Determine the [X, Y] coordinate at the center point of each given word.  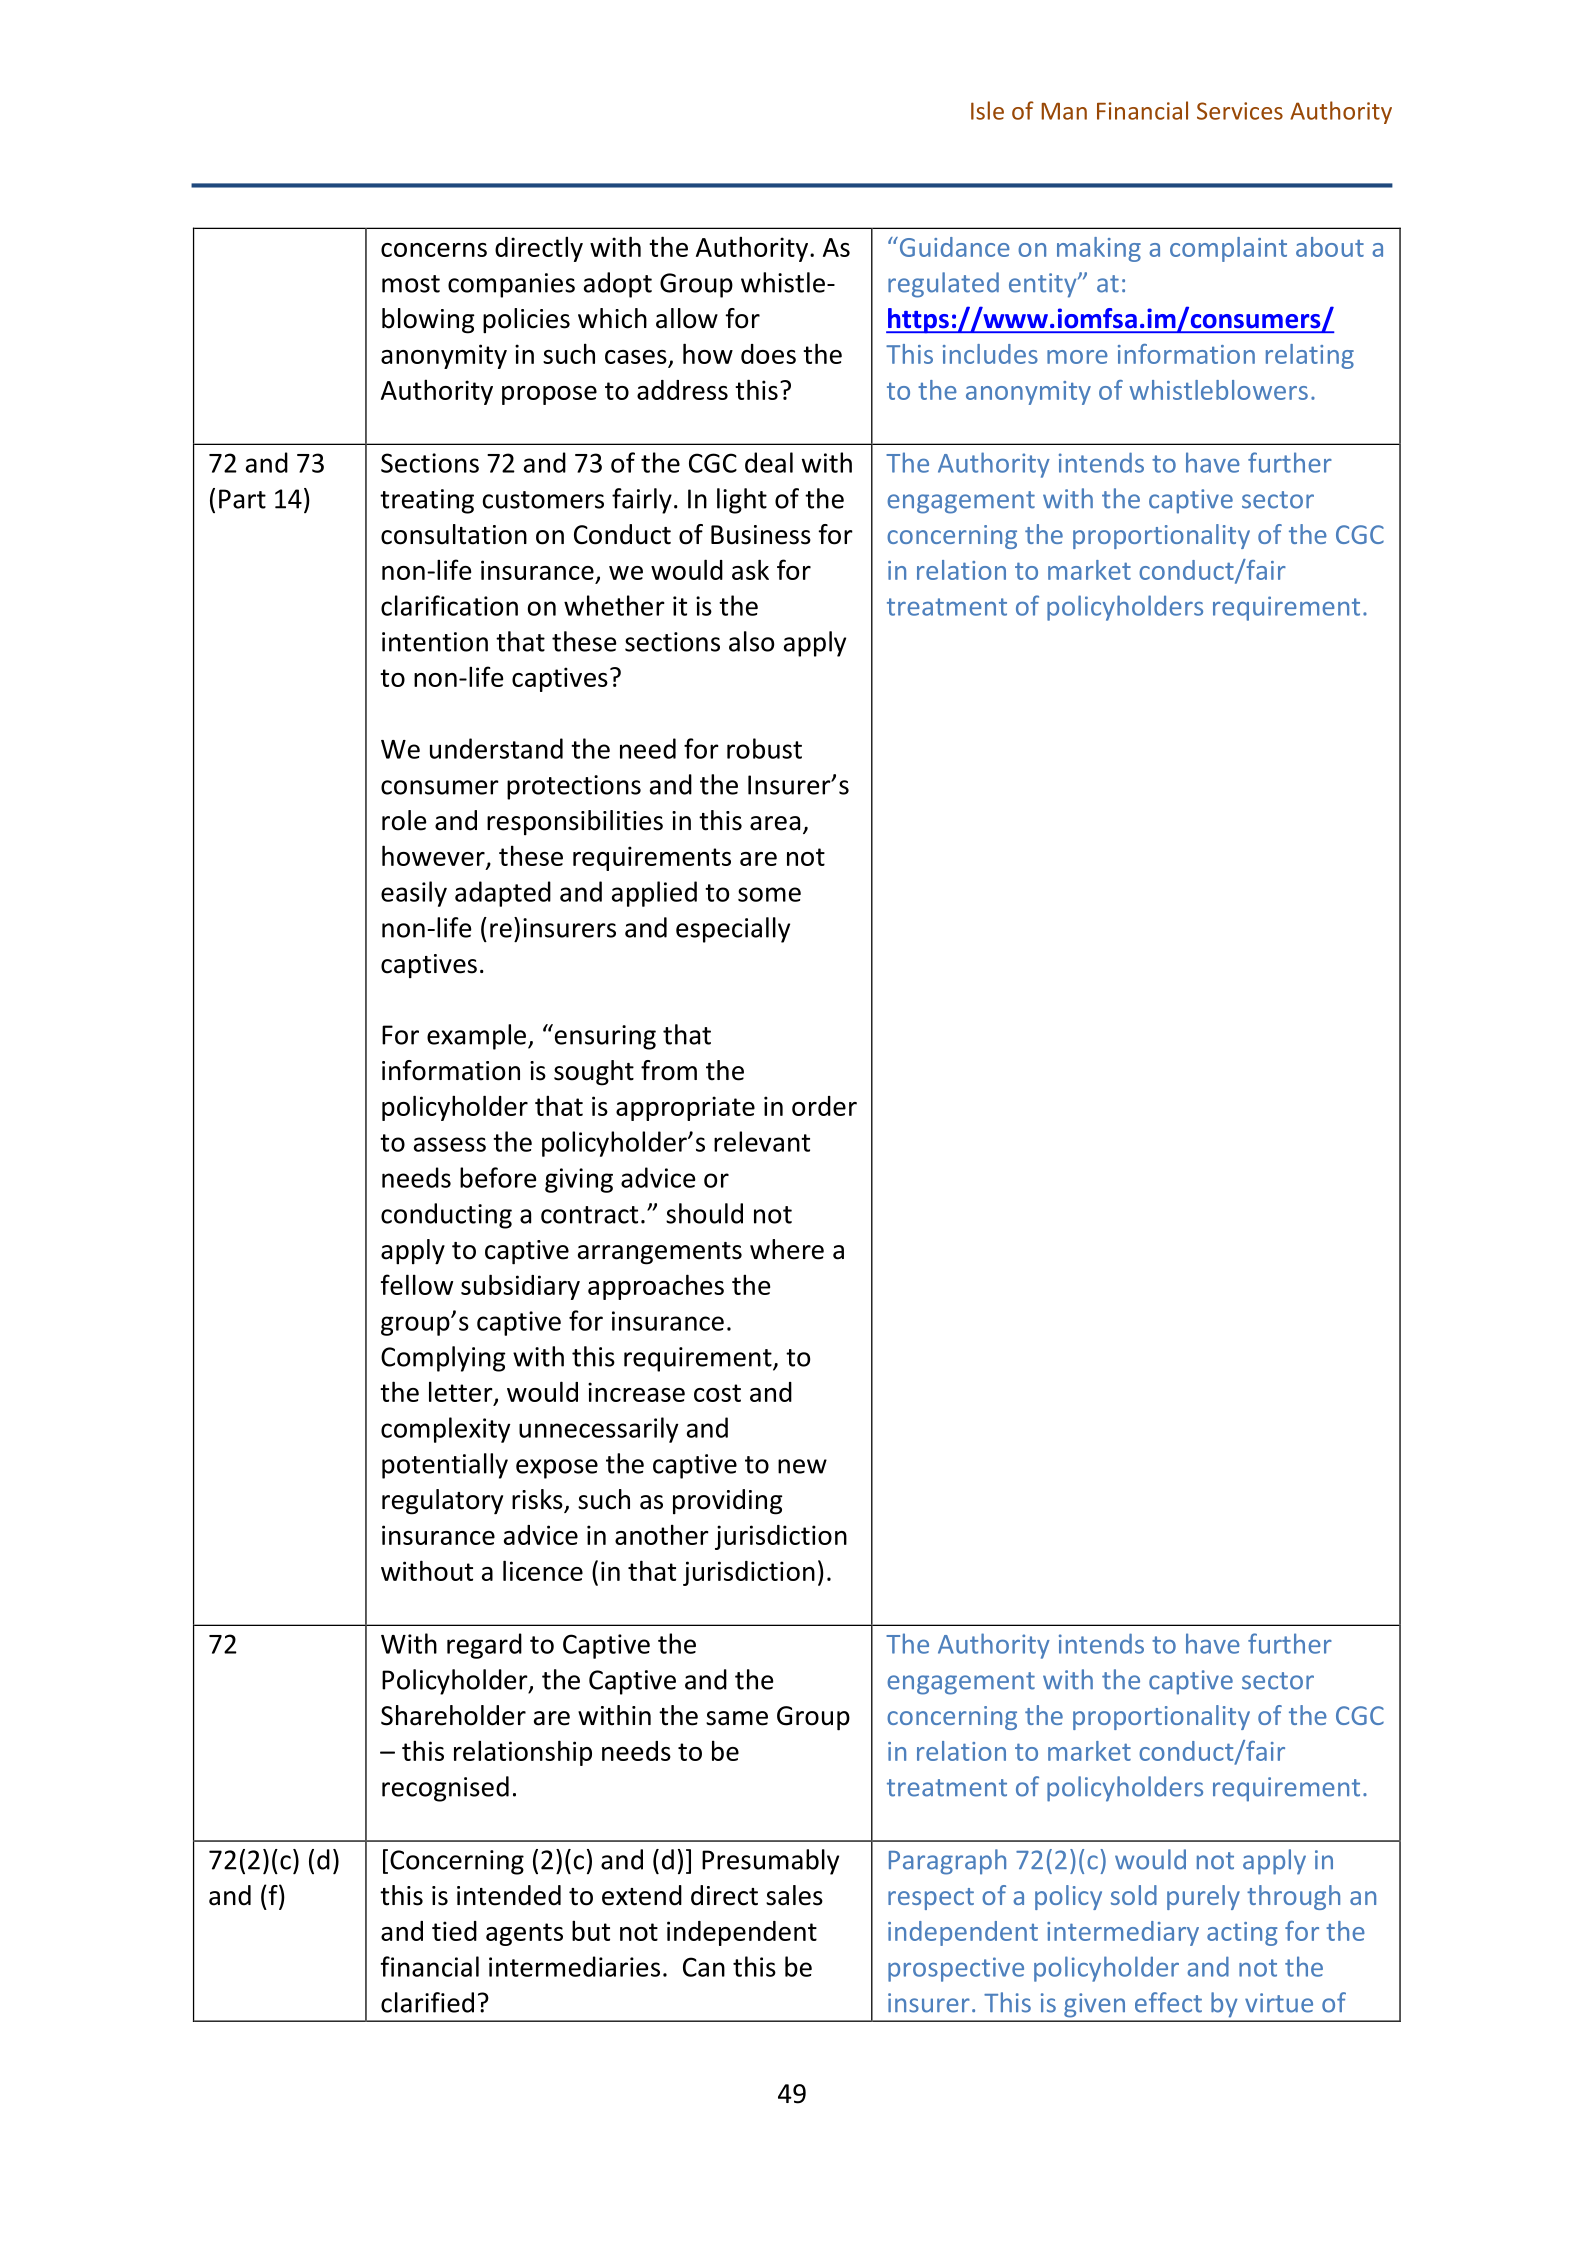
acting [1242, 1934]
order [824, 1106]
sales [794, 1895]
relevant [762, 1141]
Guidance [953, 247]
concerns [434, 250]
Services [1240, 111]
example [476, 1037]
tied [454, 1931]
